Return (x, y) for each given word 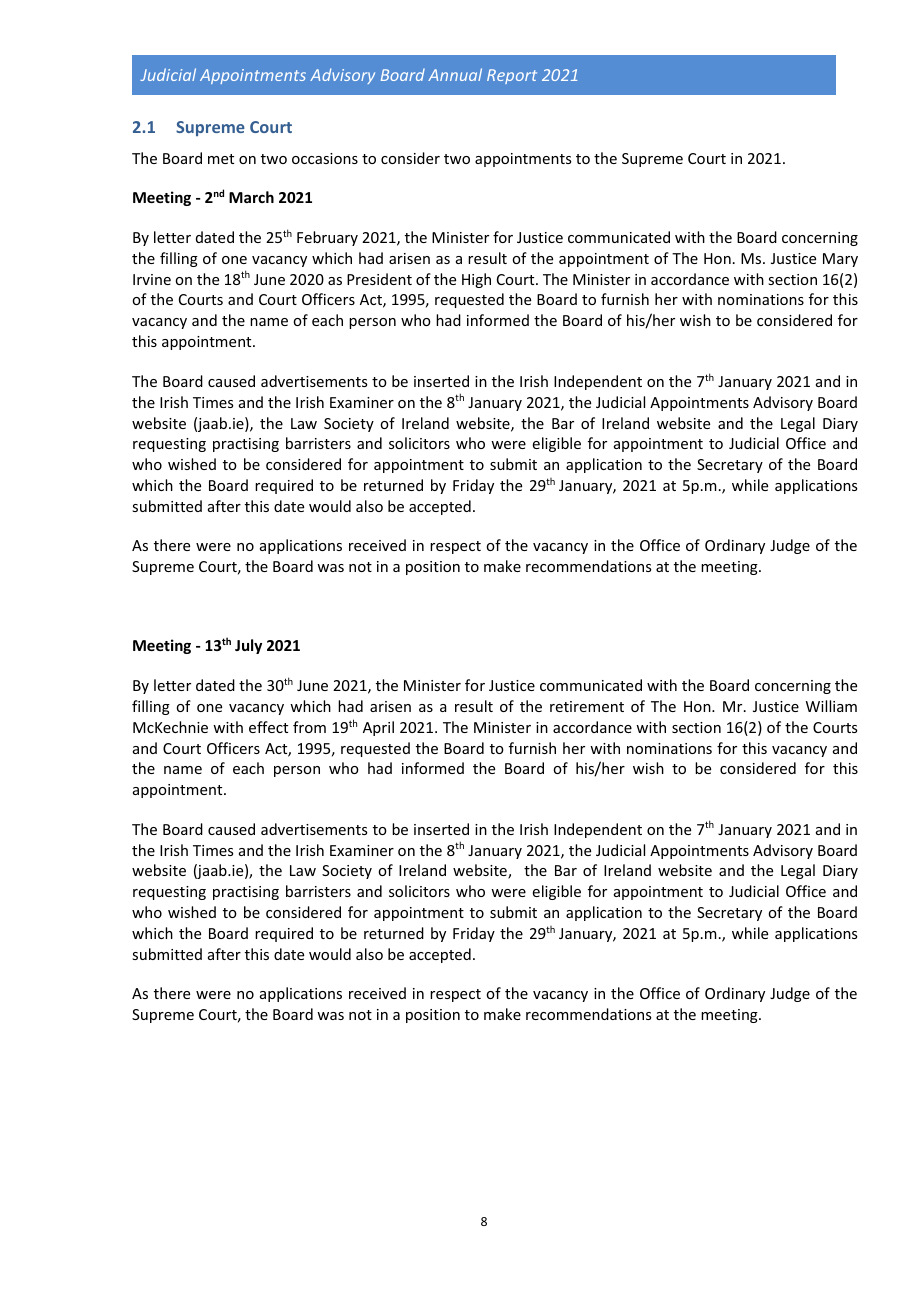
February (327, 238)
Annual (455, 74)
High (476, 280)
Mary (840, 260)
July (248, 646)
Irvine (152, 279)
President (379, 279)
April (378, 728)
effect (268, 727)
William (831, 706)
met (221, 159)
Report (512, 76)
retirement (587, 706)
